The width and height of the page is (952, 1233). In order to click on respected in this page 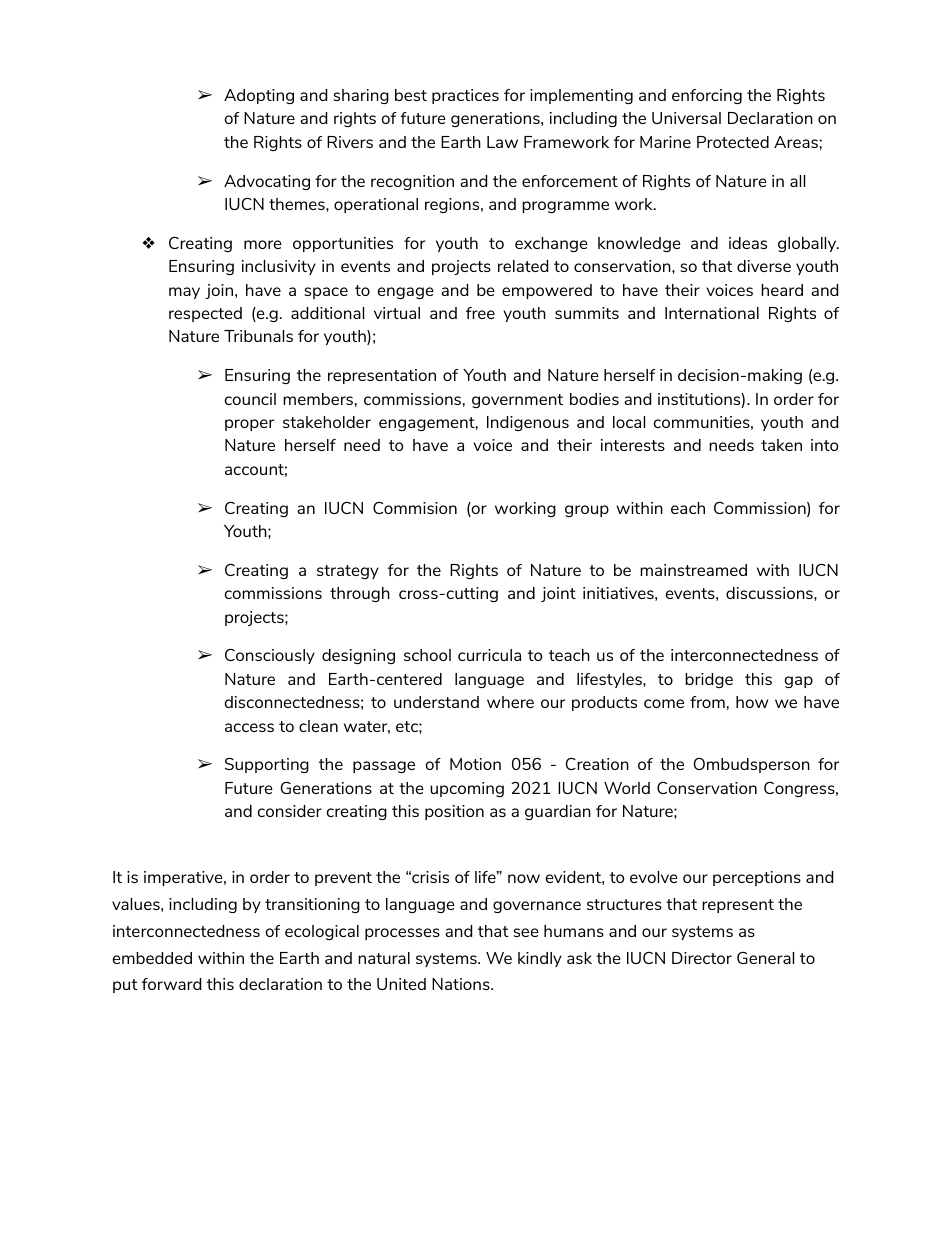, I will do `click(205, 314)`.
